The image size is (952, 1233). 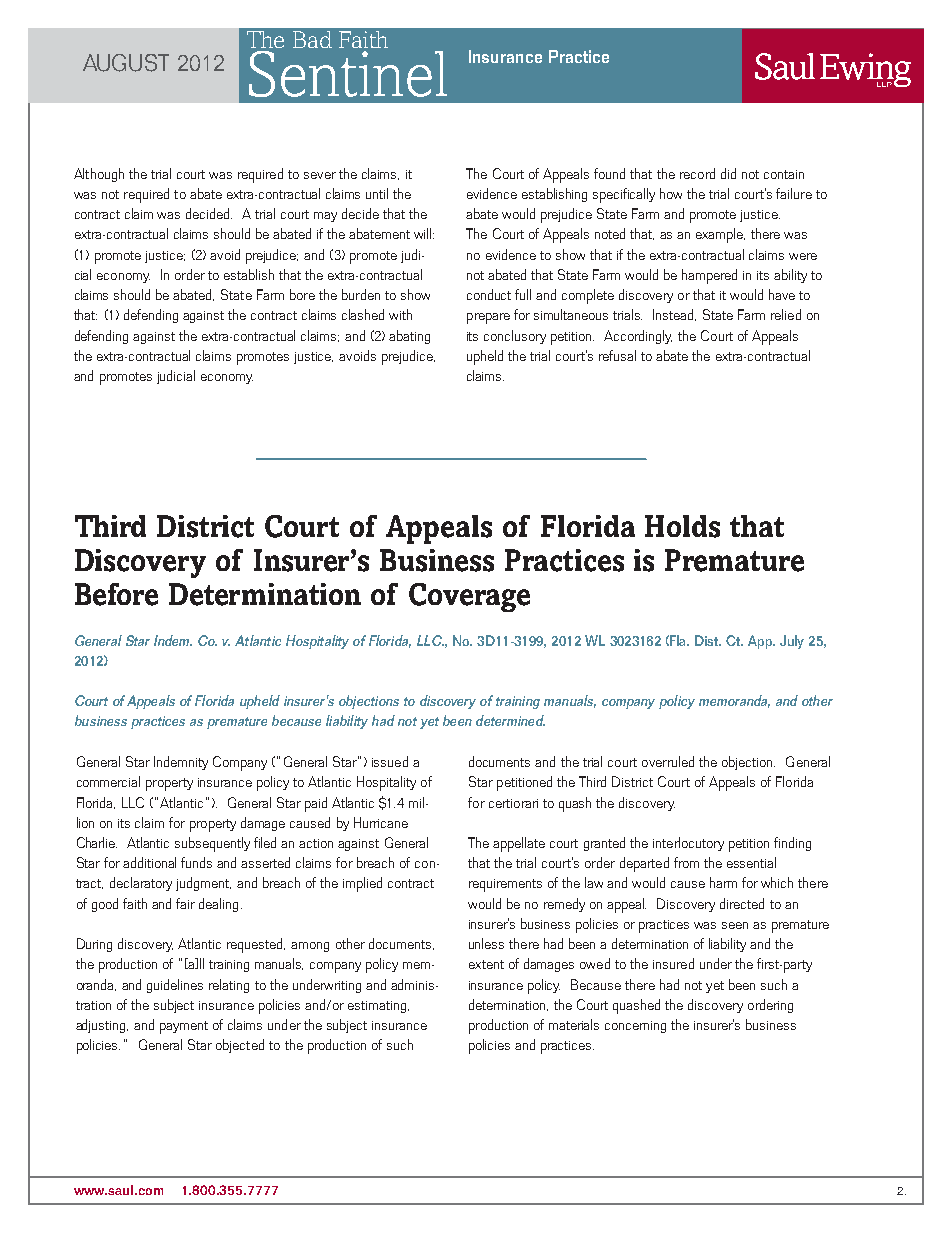 What do you see at coordinates (469, 597) in the image?
I see `Coverage` at bounding box center [469, 597].
